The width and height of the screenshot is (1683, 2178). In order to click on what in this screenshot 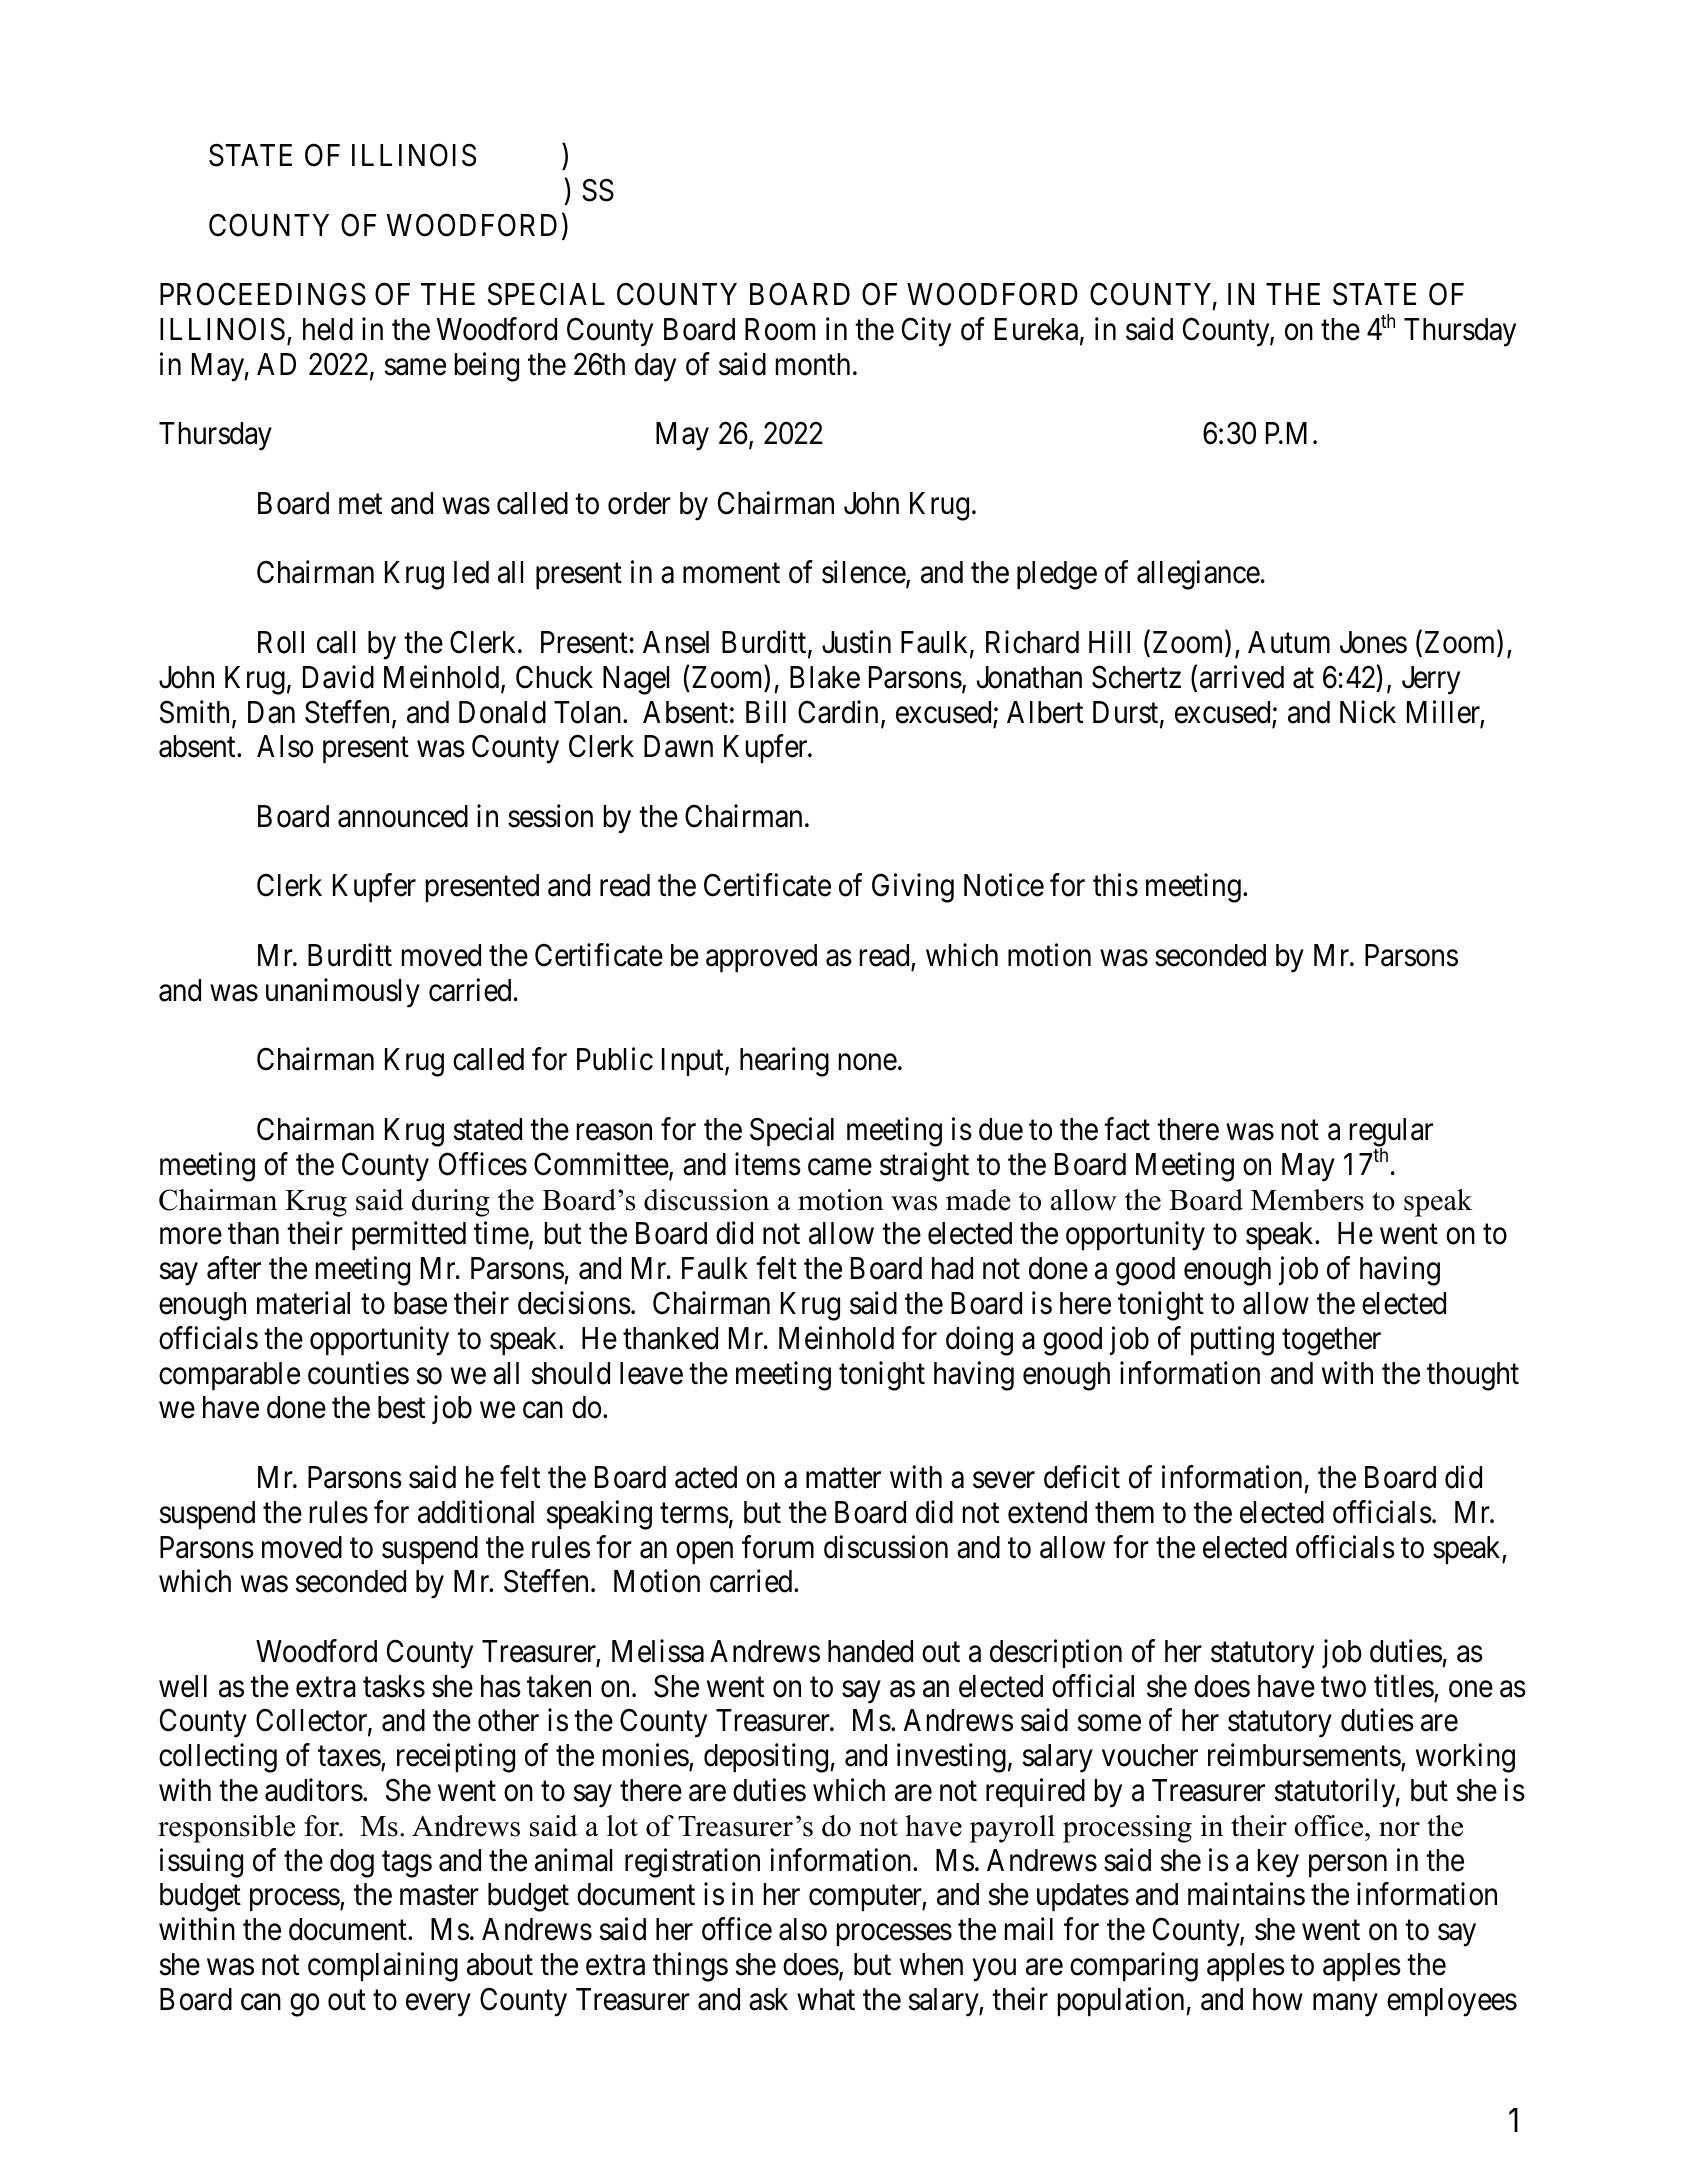, I will do `click(826, 1999)`.
